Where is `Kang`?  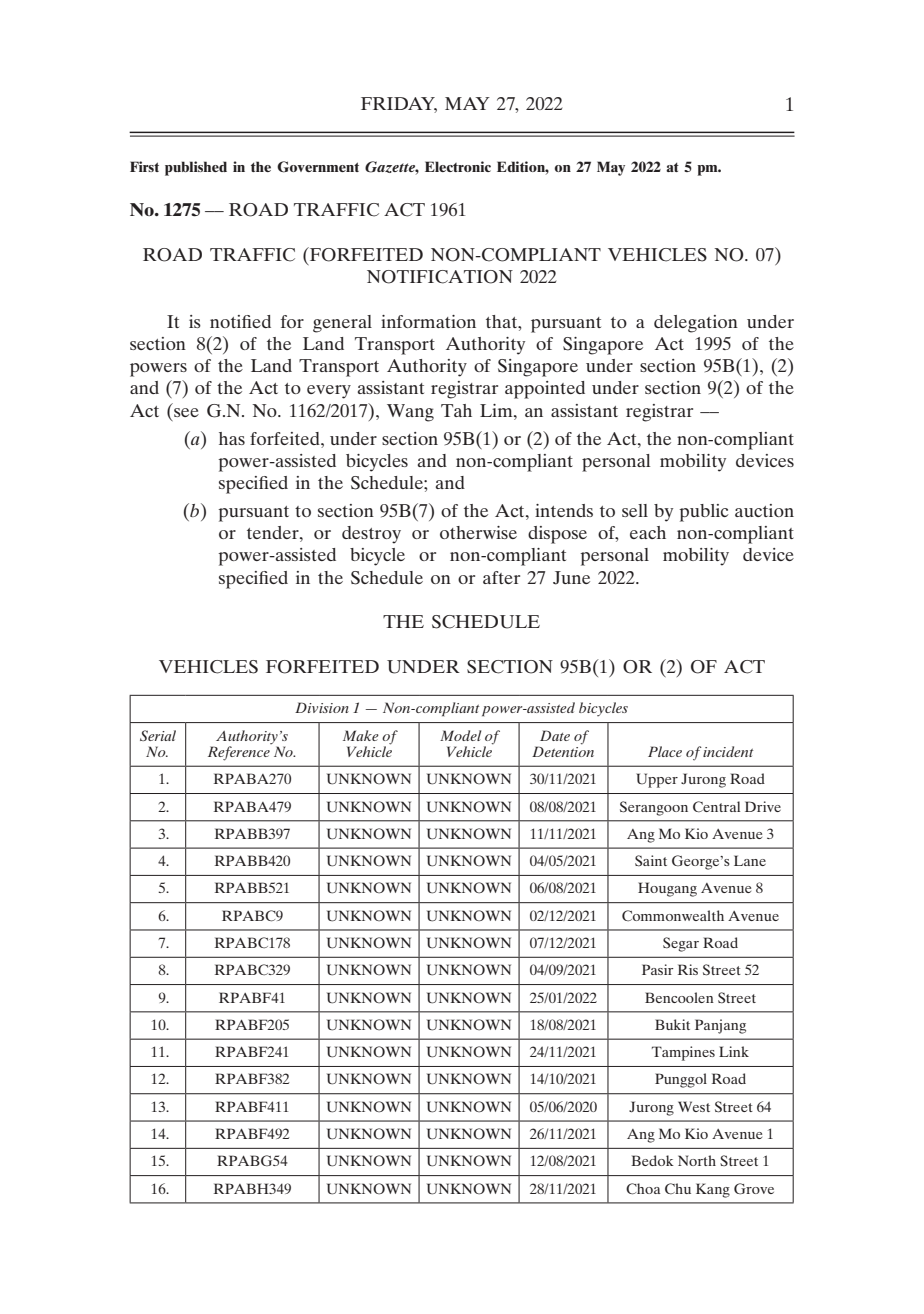
Kang is located at coordinates (713, 1190).
